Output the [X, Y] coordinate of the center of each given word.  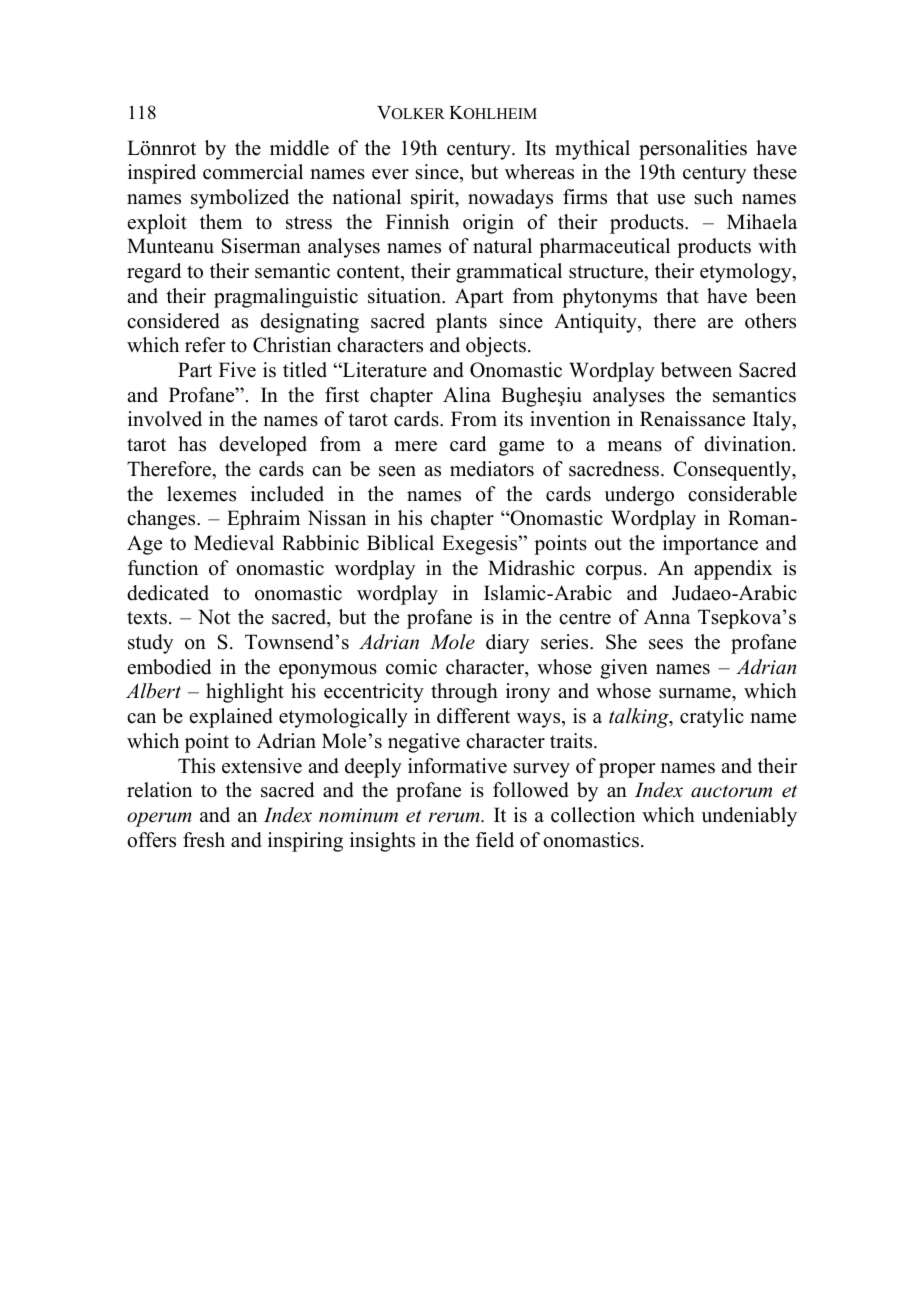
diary [507, 644]
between [696, 370]
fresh [204, 840]
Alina [467, 394]
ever [390, 174]
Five [237, 370]
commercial [253, 172]
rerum [455, 817]
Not [214, 617]
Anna [667, 616]
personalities [693, 150]
